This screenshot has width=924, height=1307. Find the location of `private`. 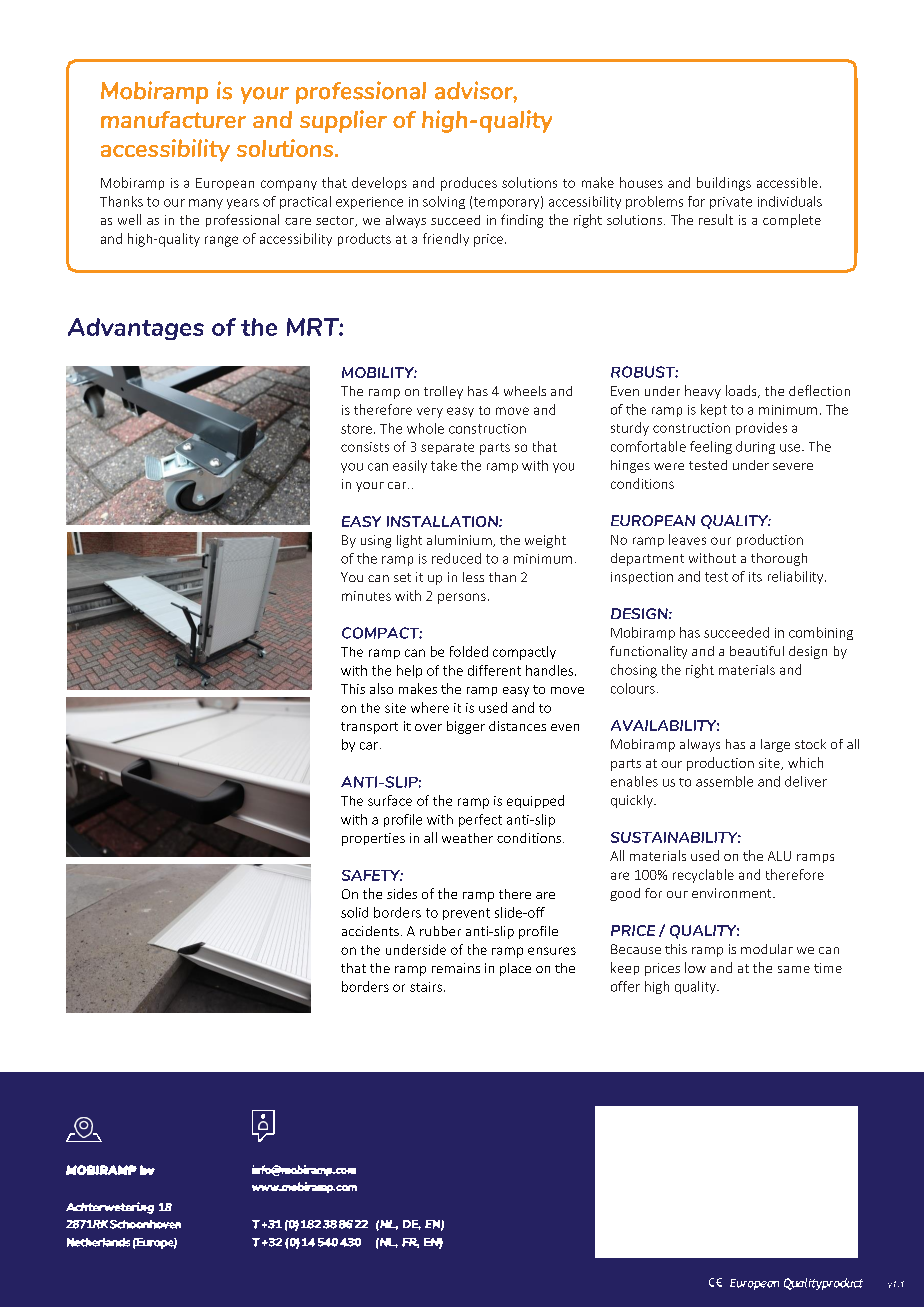

private is located at coordinates (731, 203).
